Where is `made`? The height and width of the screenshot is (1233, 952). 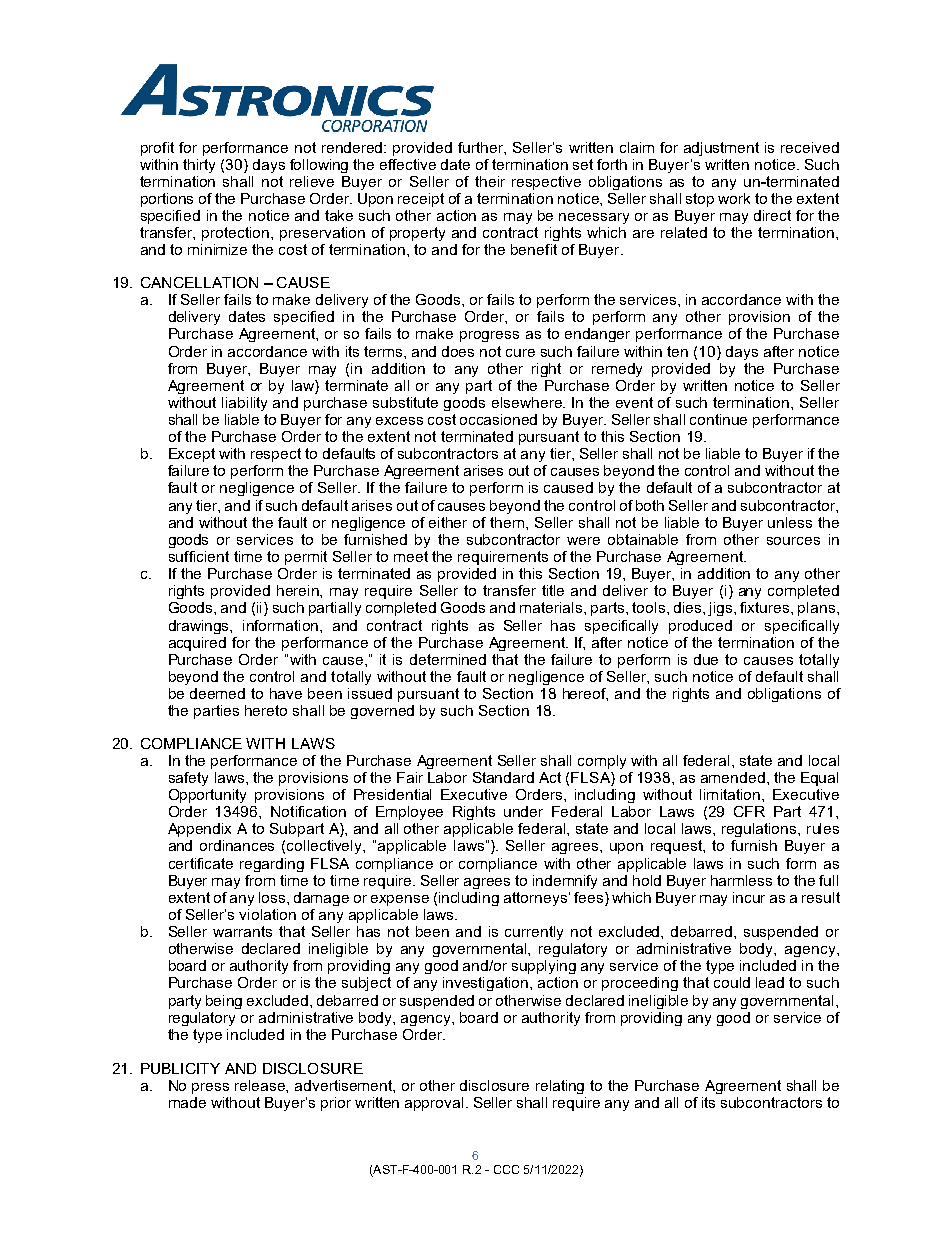 made is located at coordinates (187, 1102).
